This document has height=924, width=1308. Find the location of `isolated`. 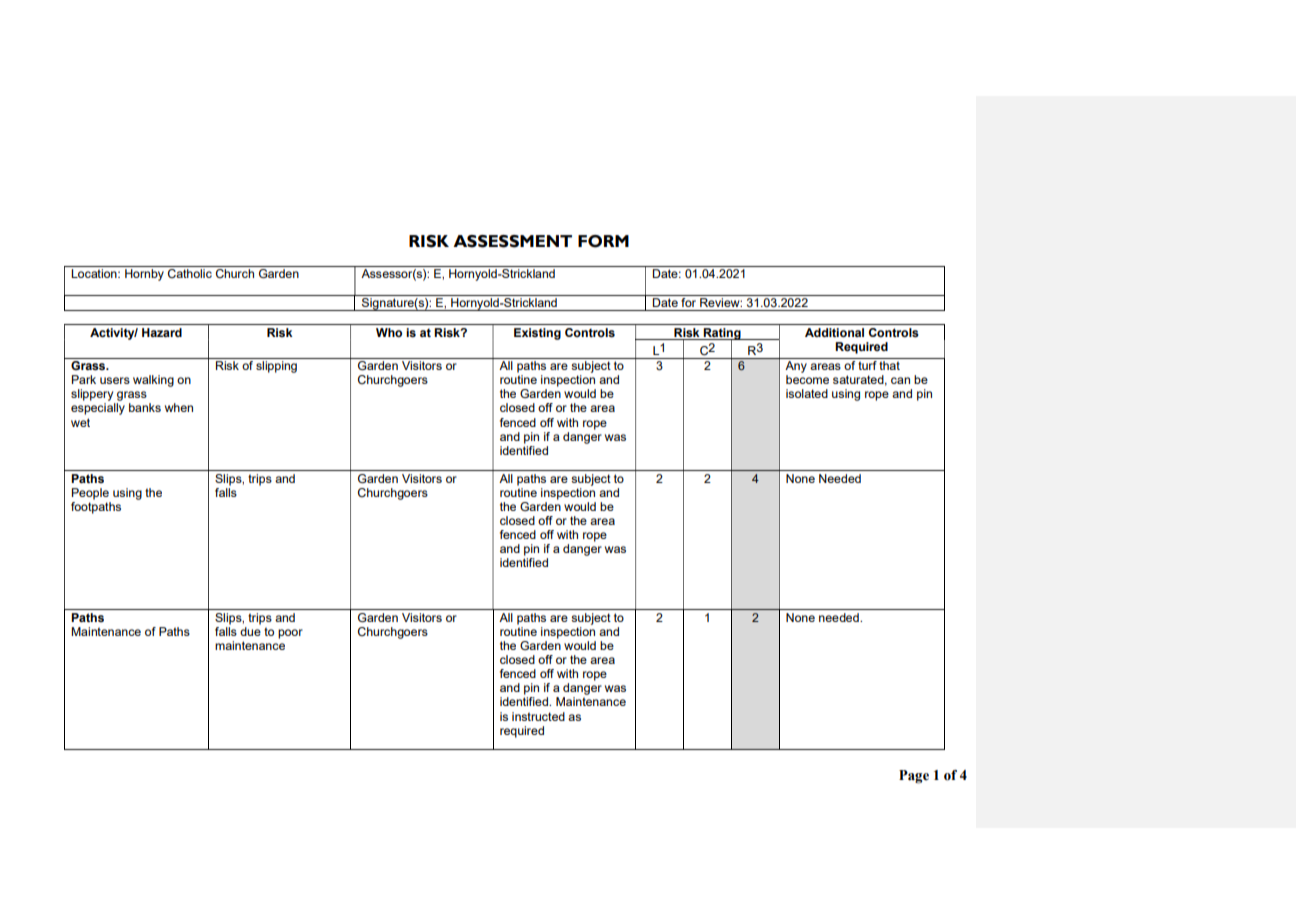

isolated is located at coordinates (807, 393).
